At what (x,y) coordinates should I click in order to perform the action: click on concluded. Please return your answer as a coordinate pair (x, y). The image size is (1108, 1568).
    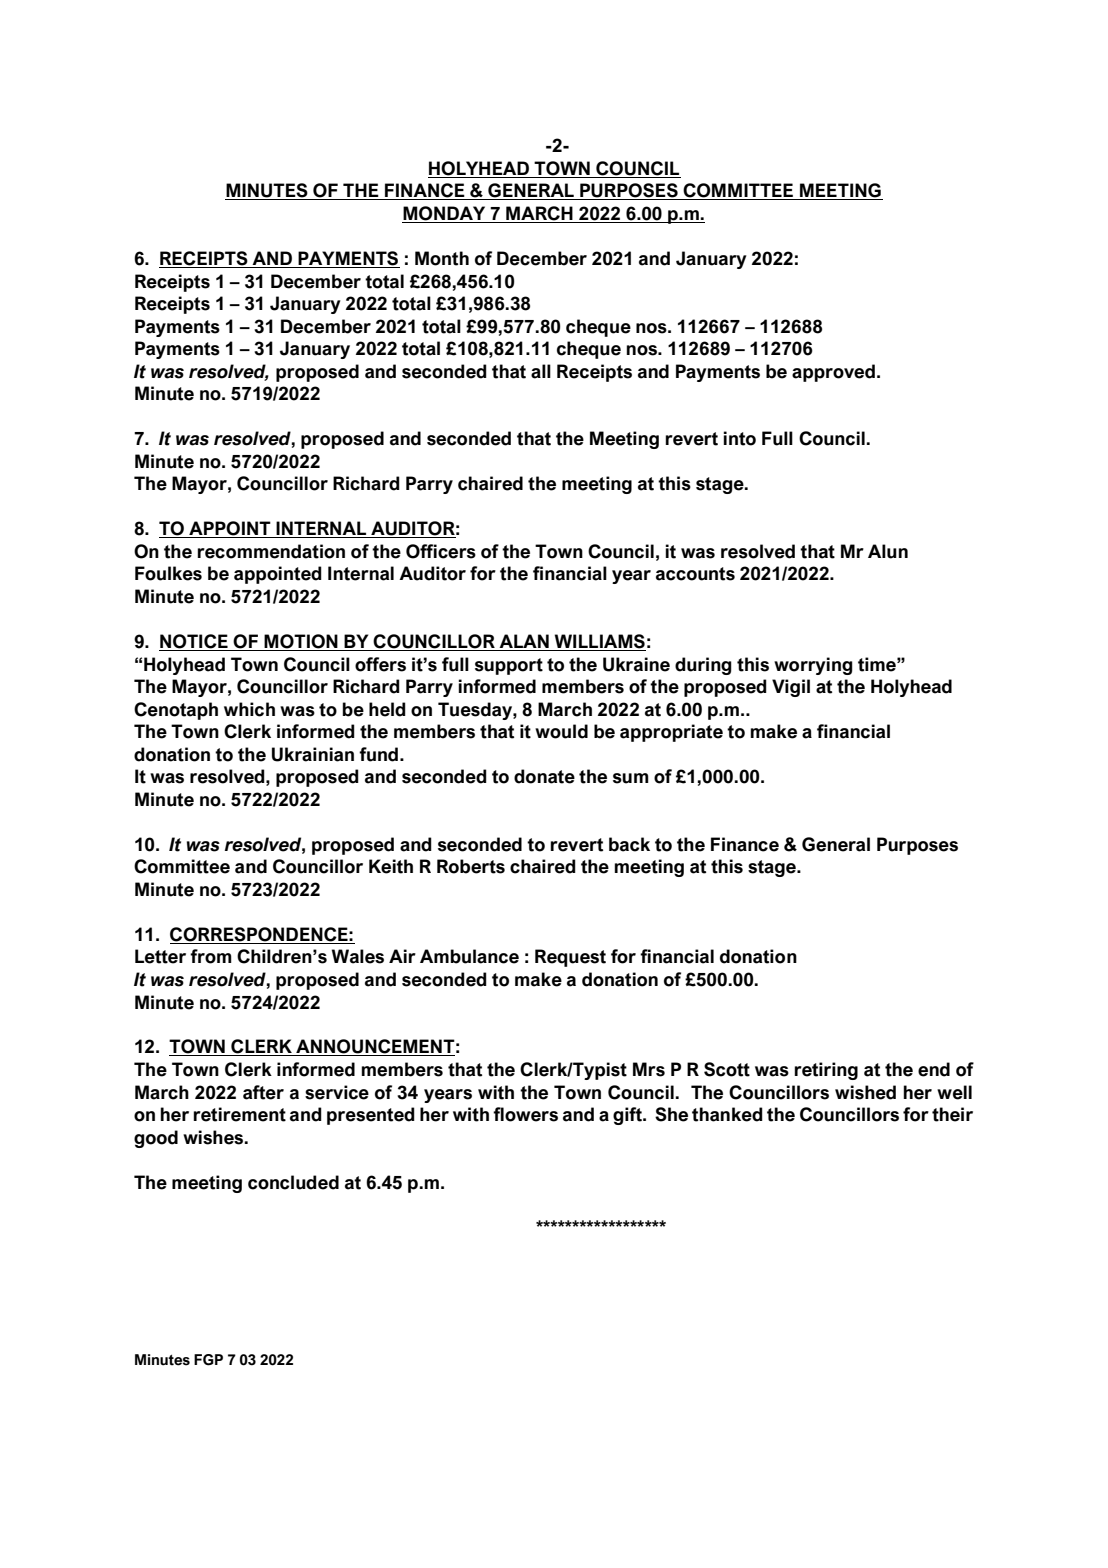
    Looking at the image, I should click on (293, 1182).
